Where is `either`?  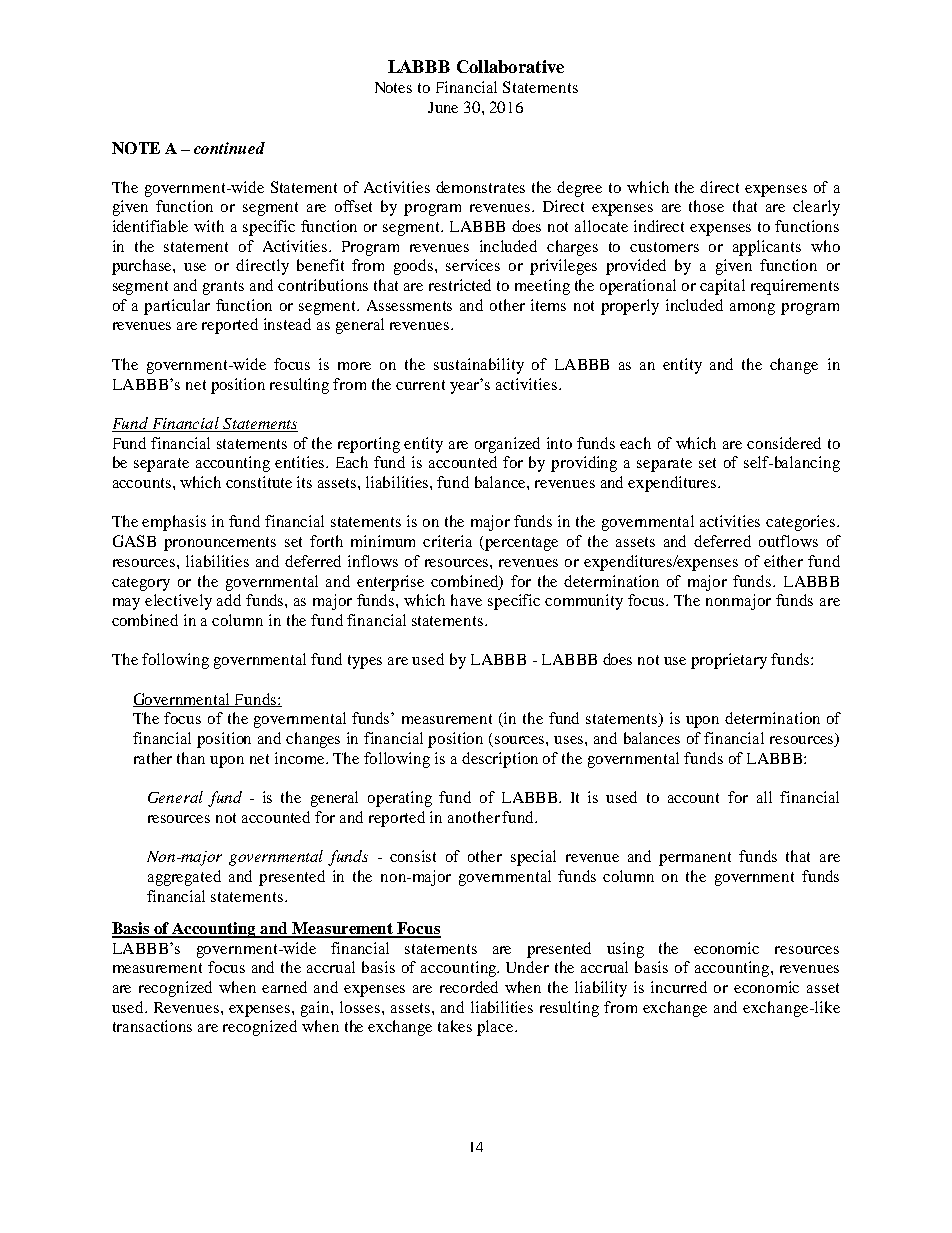
either is located at coordinates (783, 561).
